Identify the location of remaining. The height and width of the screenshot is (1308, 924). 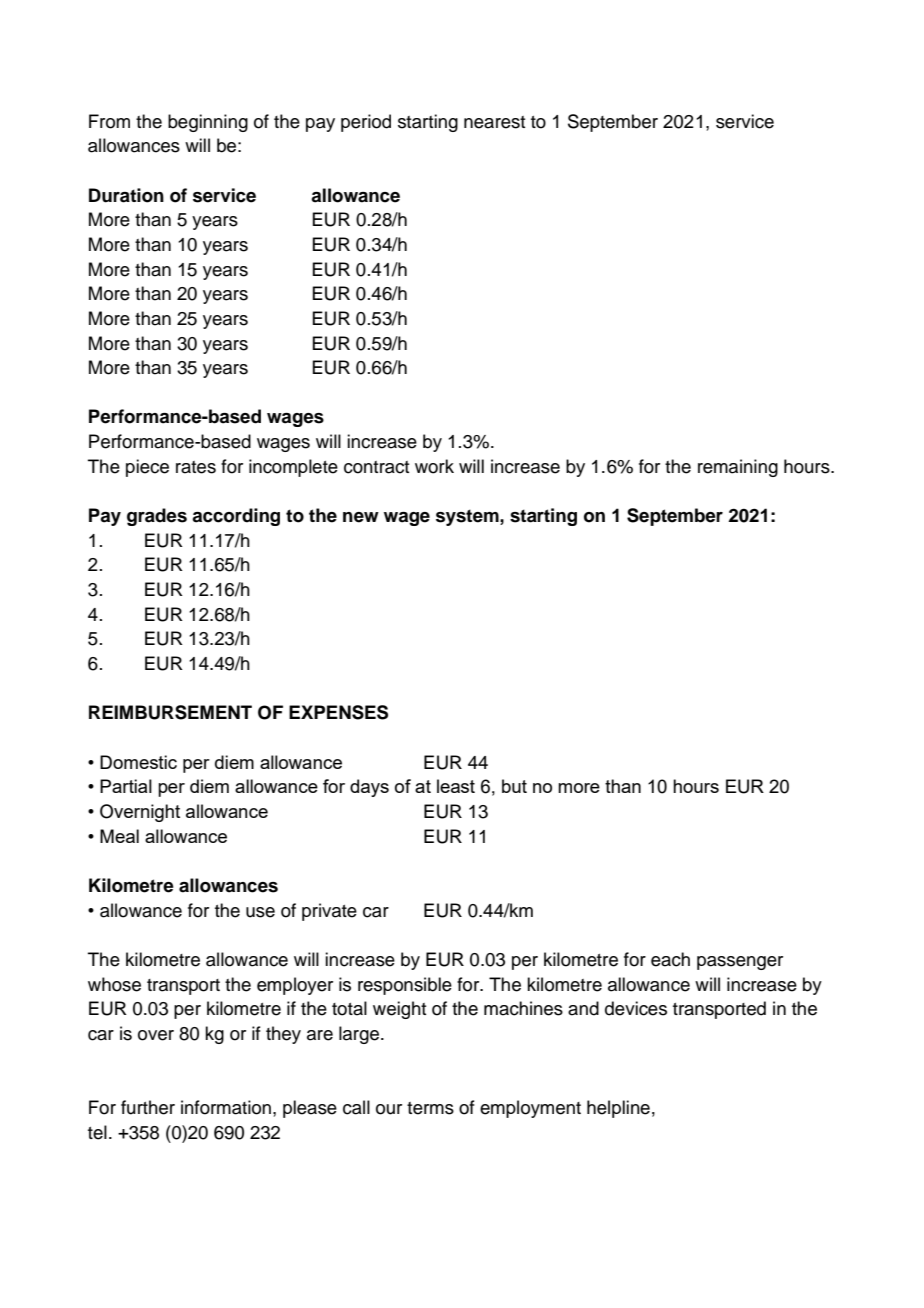
(738, 468).
